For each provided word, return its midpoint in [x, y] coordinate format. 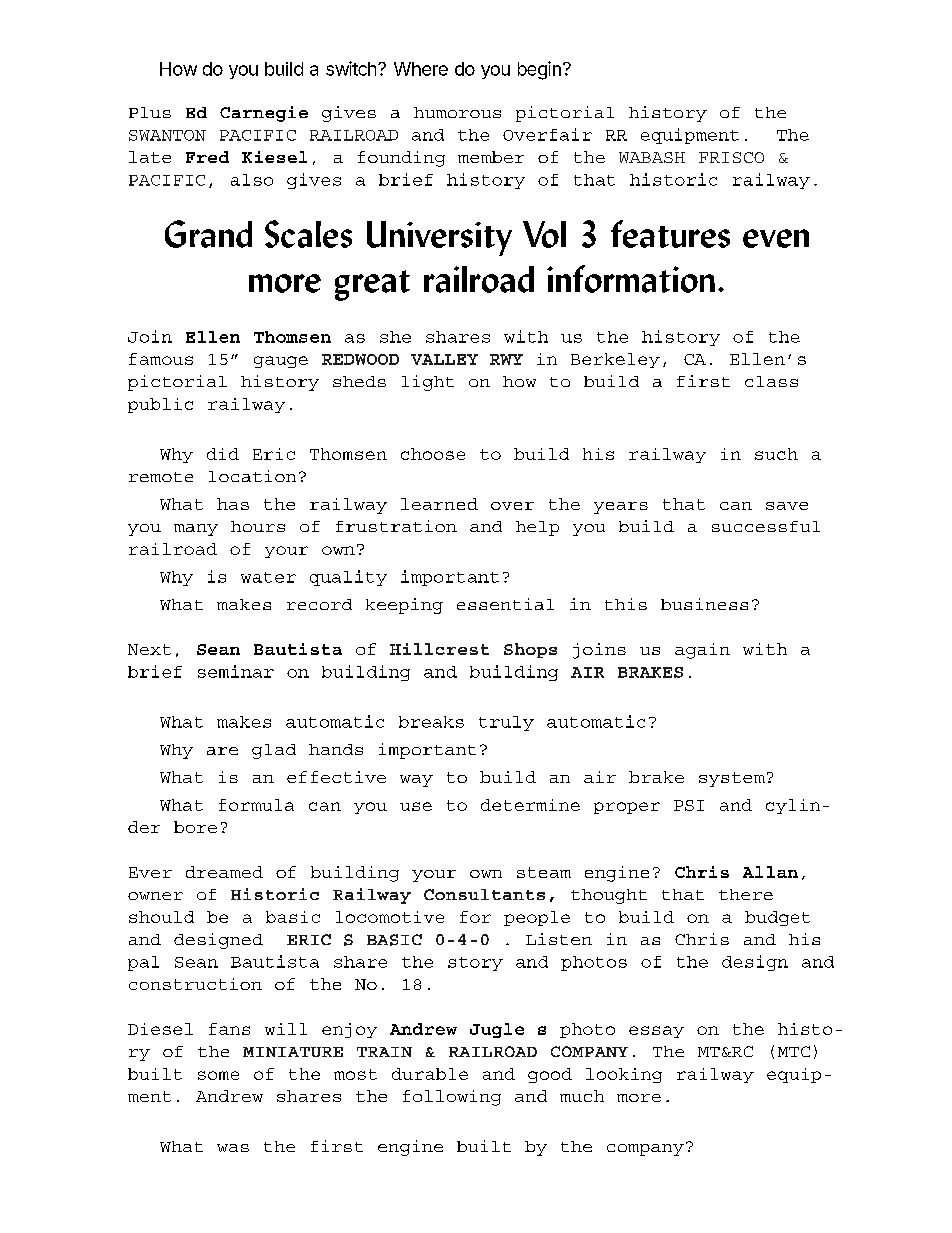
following [452, 1098]
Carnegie [264, 114]
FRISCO [731, 157]
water [268, 577]
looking [624, 1075]
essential [505, 604]
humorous [457, 112]
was [233, 1148]
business [704, 604]
